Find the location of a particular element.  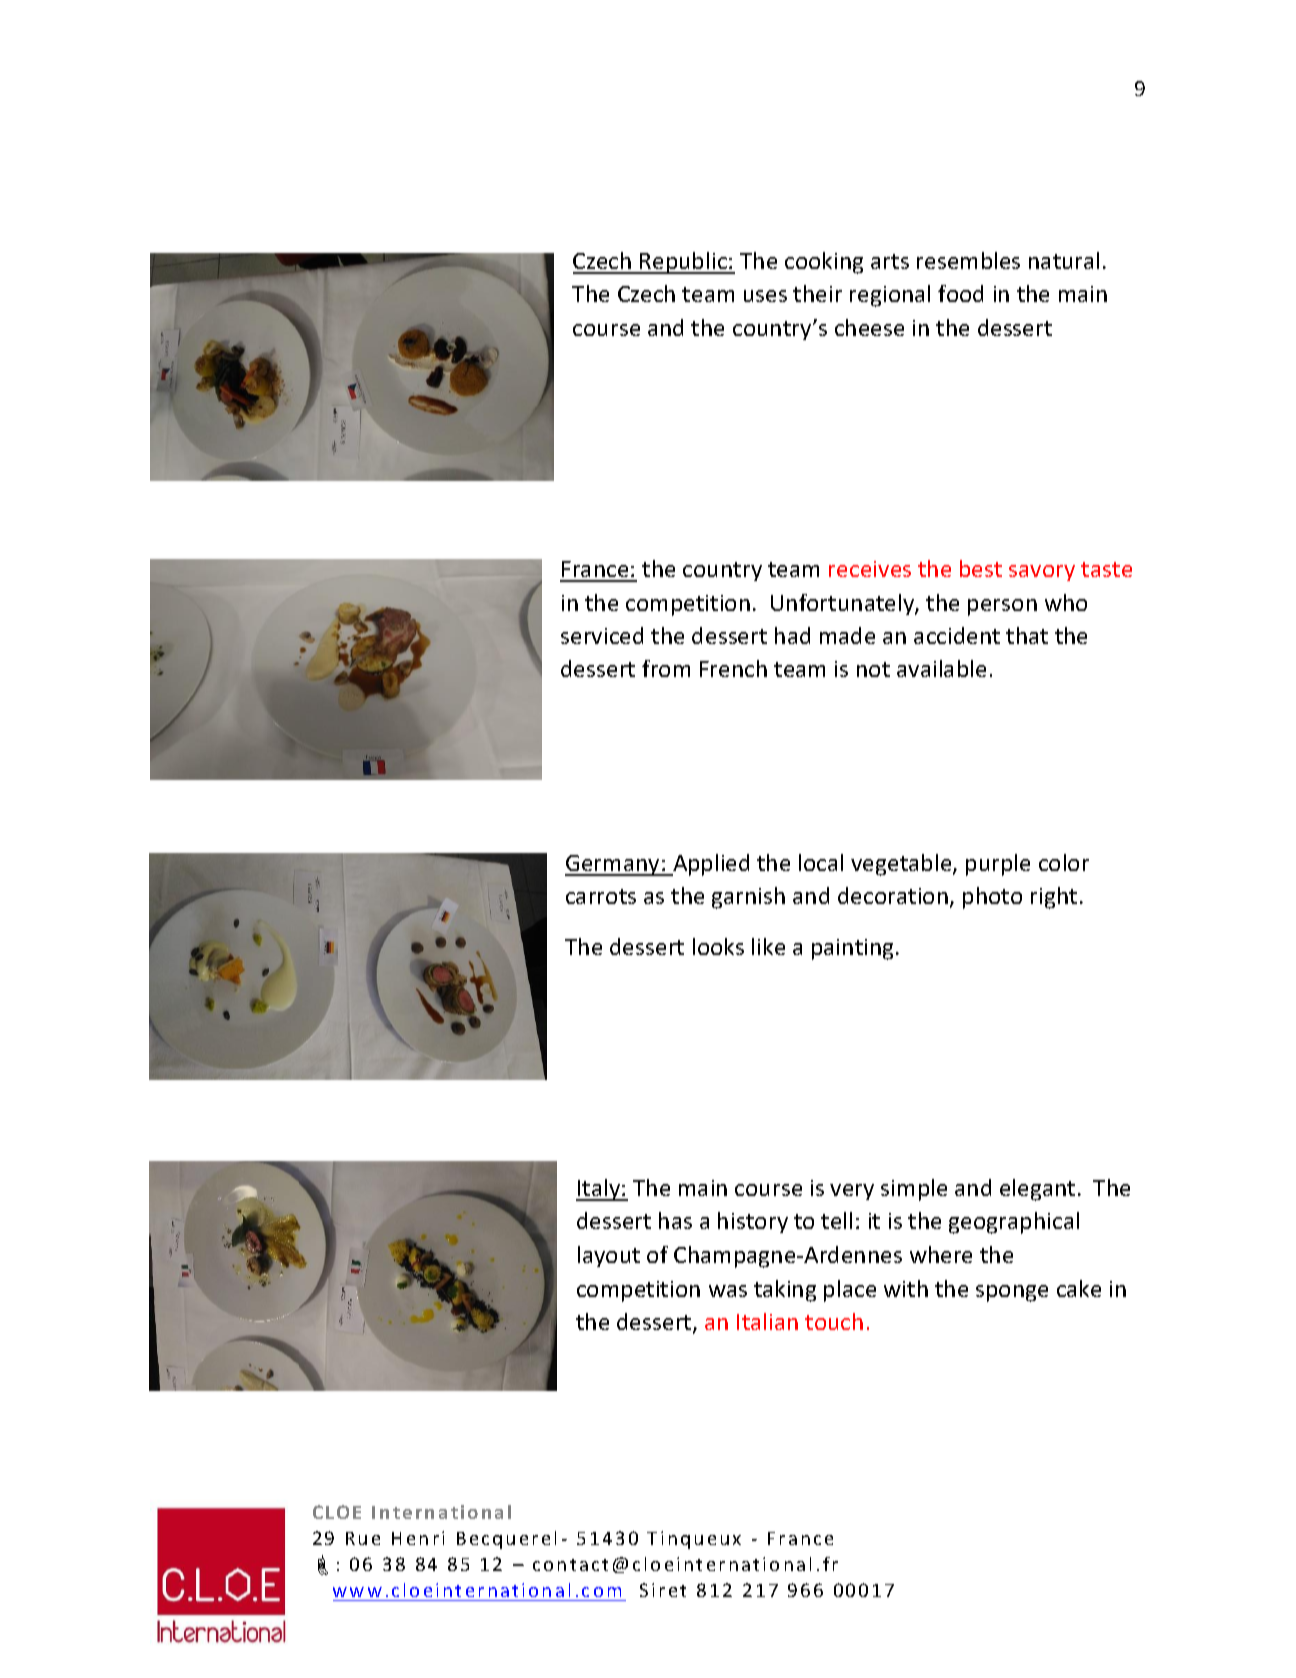

elegant is located at coordinates (1037, 1190).
